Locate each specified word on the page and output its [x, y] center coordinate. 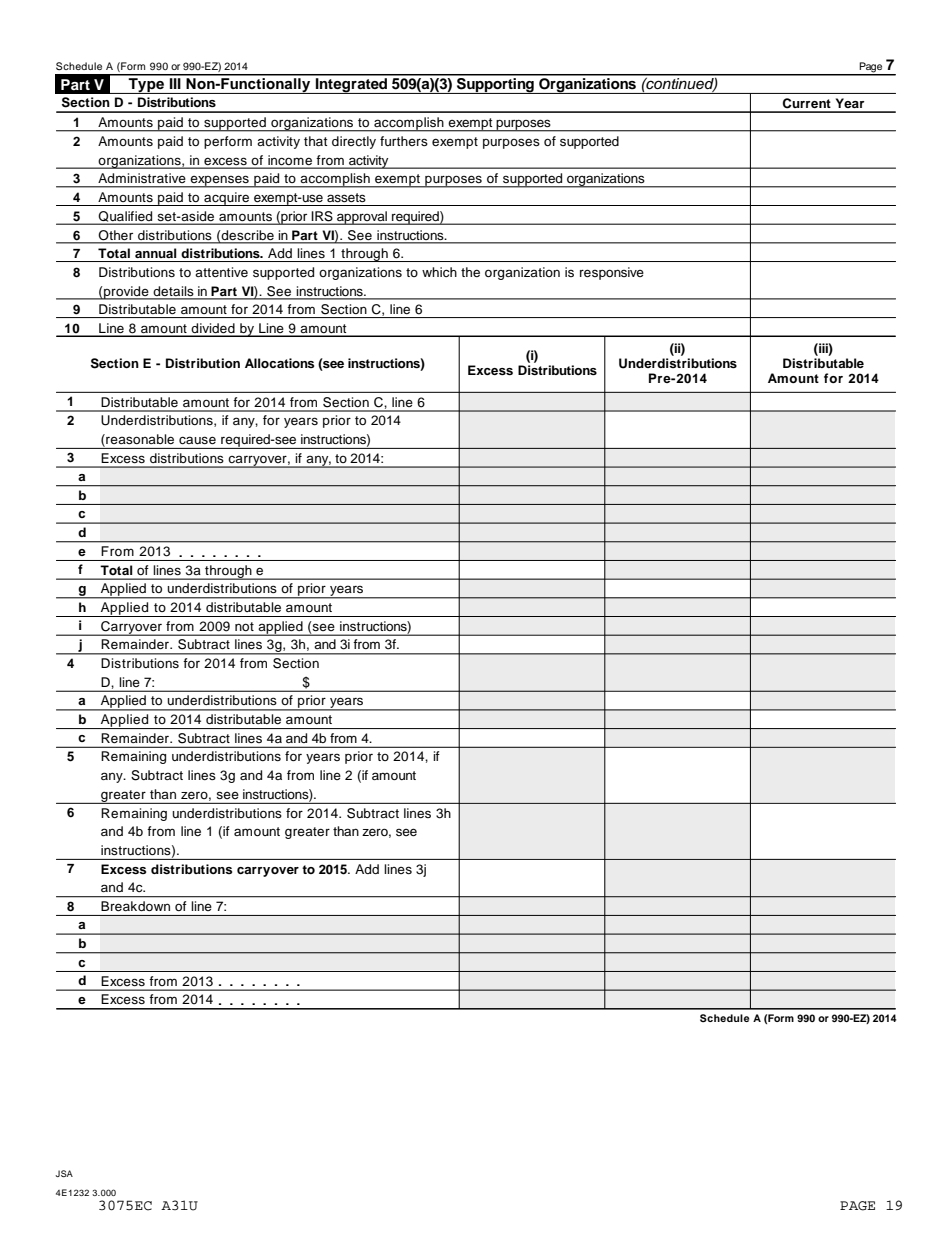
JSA [64, 1173]
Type [146, 84]
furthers [404, 141]
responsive [612, 273]
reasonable [139, 440]
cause [197, 440]
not [244, 626]
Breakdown [135, 906]
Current [806, 103]
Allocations [279, 363]
